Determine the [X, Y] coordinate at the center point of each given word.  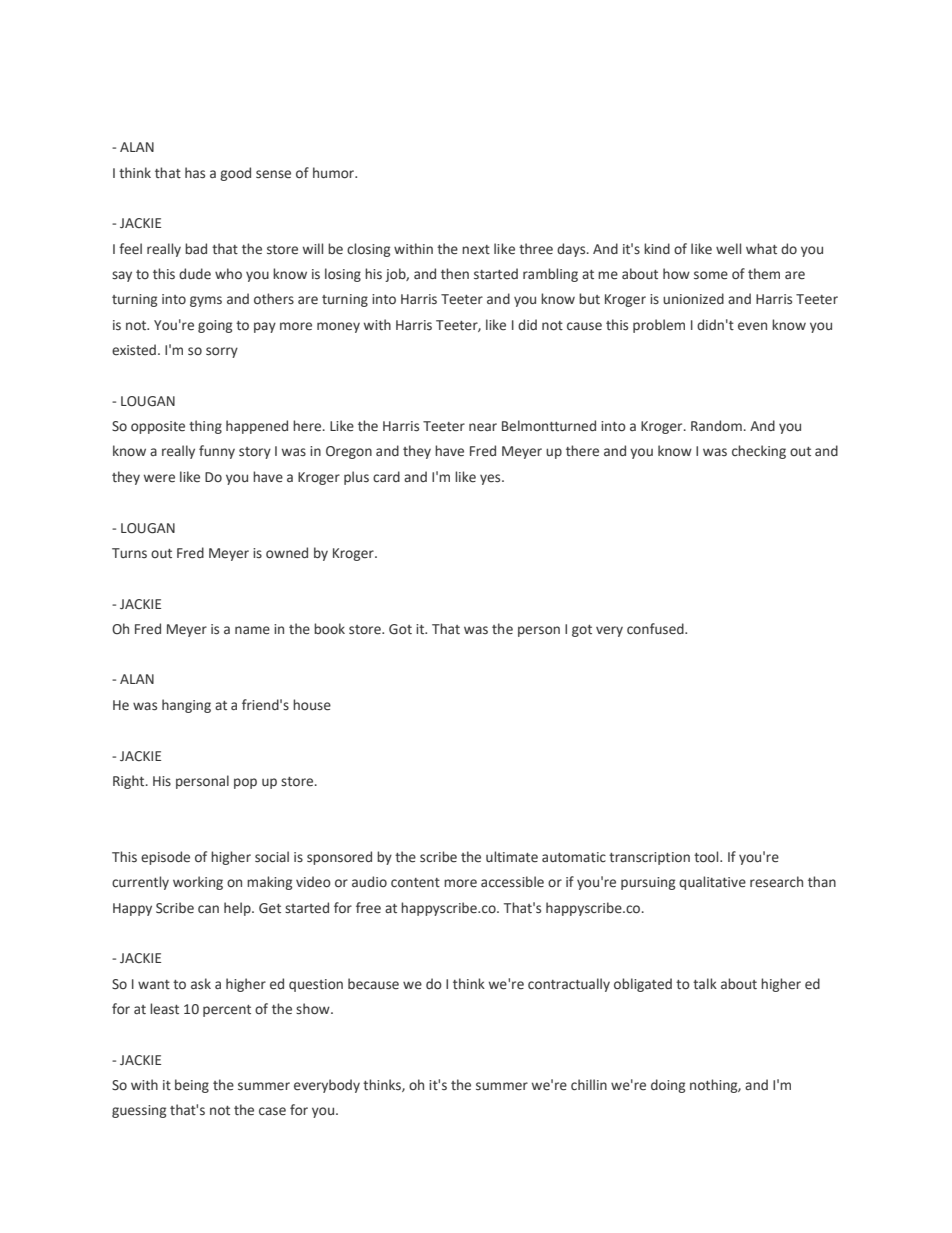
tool [707, 857]
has [195, 173]
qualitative [712, 883]
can [208, 909]
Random [716, 425]
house [312, 705]
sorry [222, 352]
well [728, 249]
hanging [186, 706]
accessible [512, 882]
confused [656, 629]
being [192, 1086]
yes [491, 479]
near [483, 427]
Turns [129, 553]
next [476, 250]
